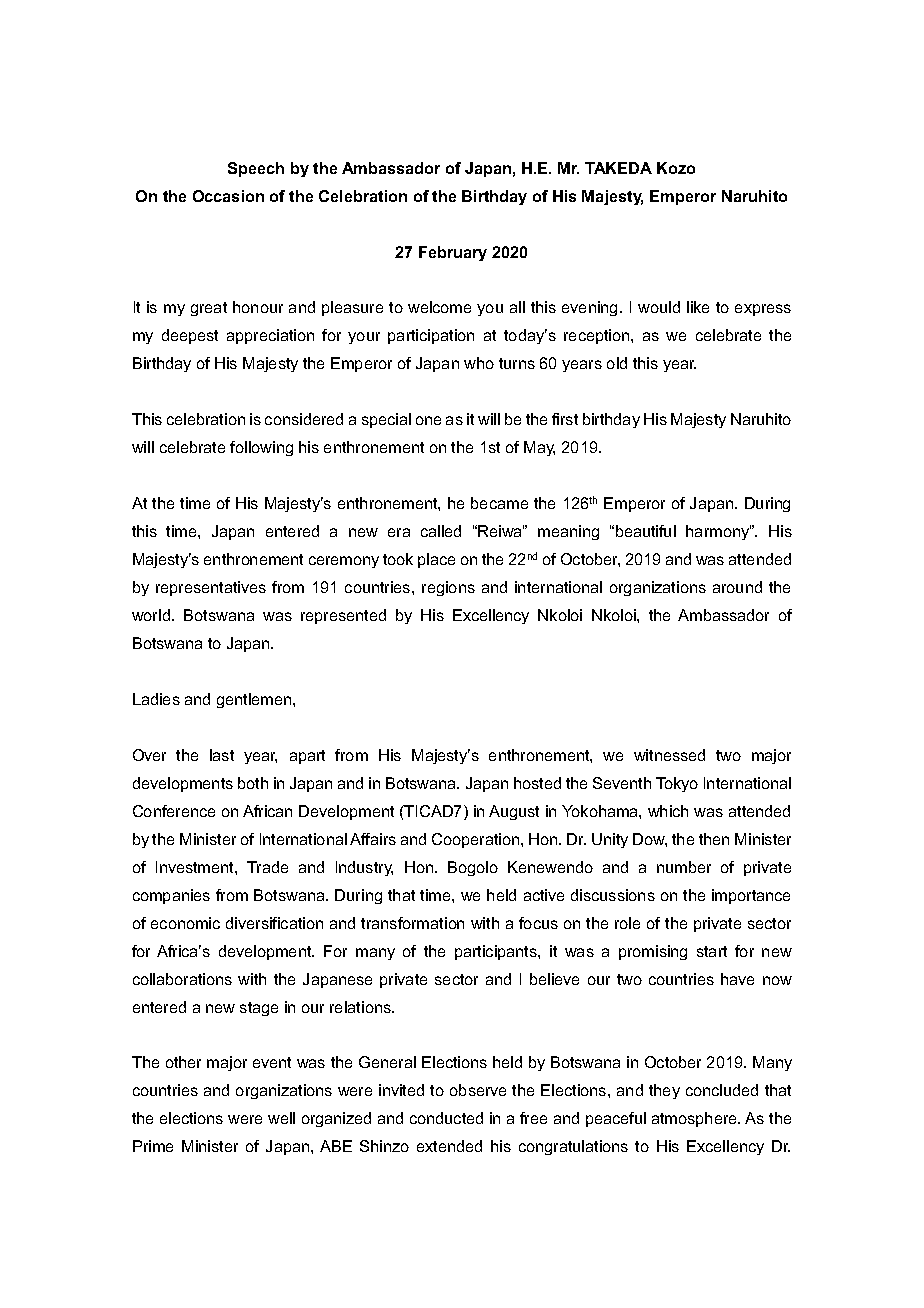  What do you see at coordinates (446, 1118) in the page?
I see `conducted` at bounding box center [446, 1118].
